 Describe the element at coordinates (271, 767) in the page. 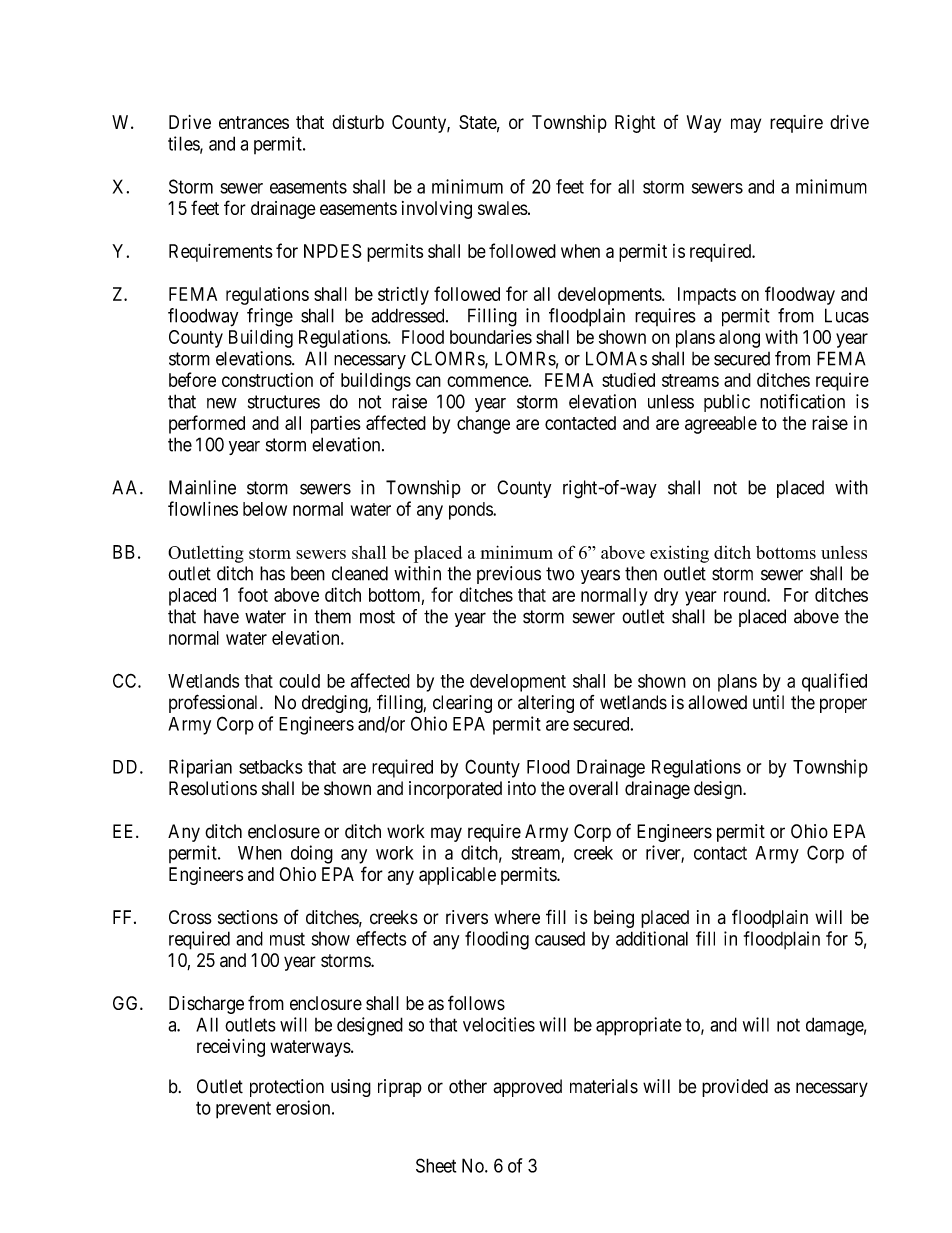

I see `setbacks` at that location.
